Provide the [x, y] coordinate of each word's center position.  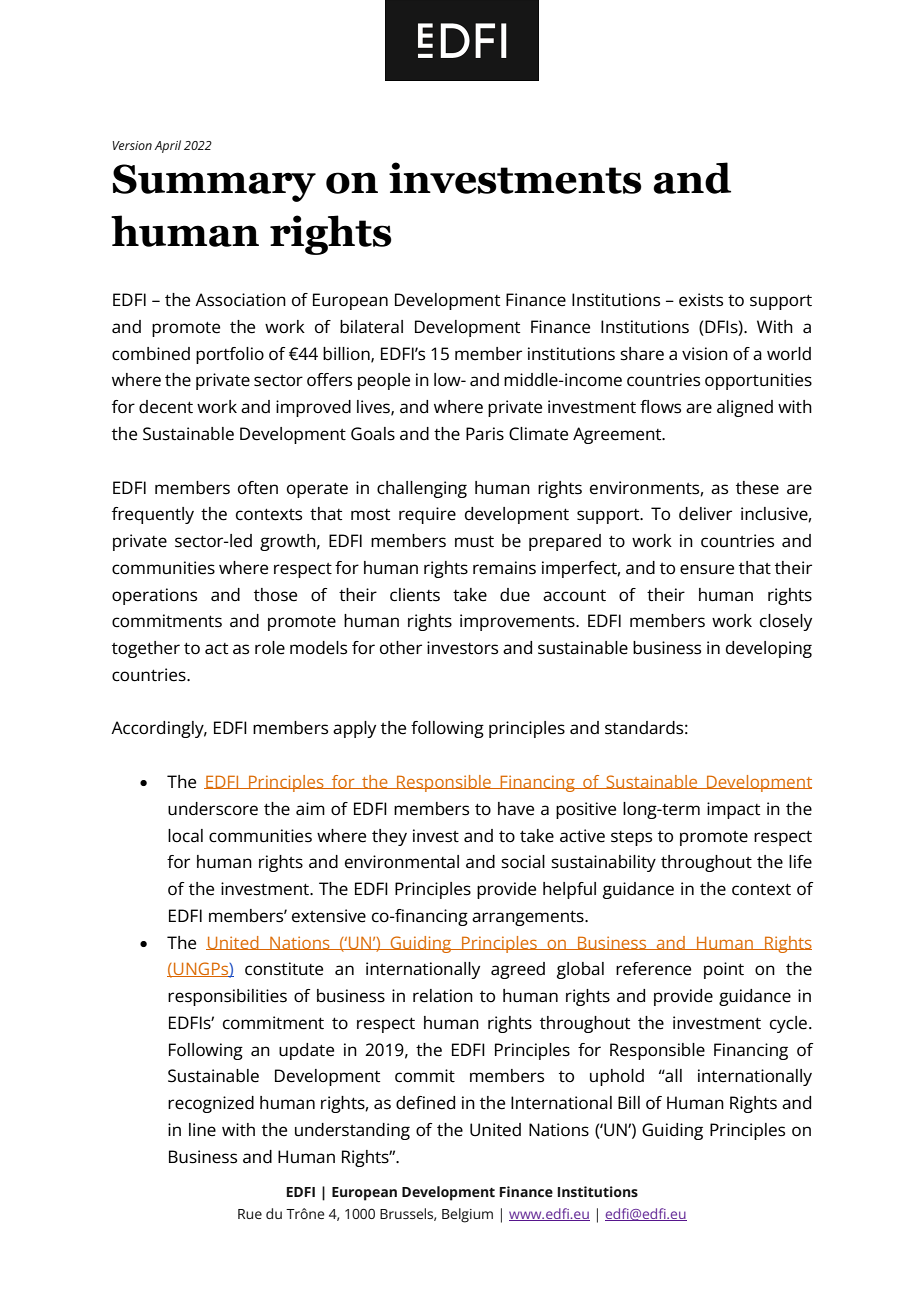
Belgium [467, 1215]
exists [701, 300]
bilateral [371, 327]
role [270, 648]
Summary [214, 183]
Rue [250, 1214]
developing [769, 649]
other [401, 648]
